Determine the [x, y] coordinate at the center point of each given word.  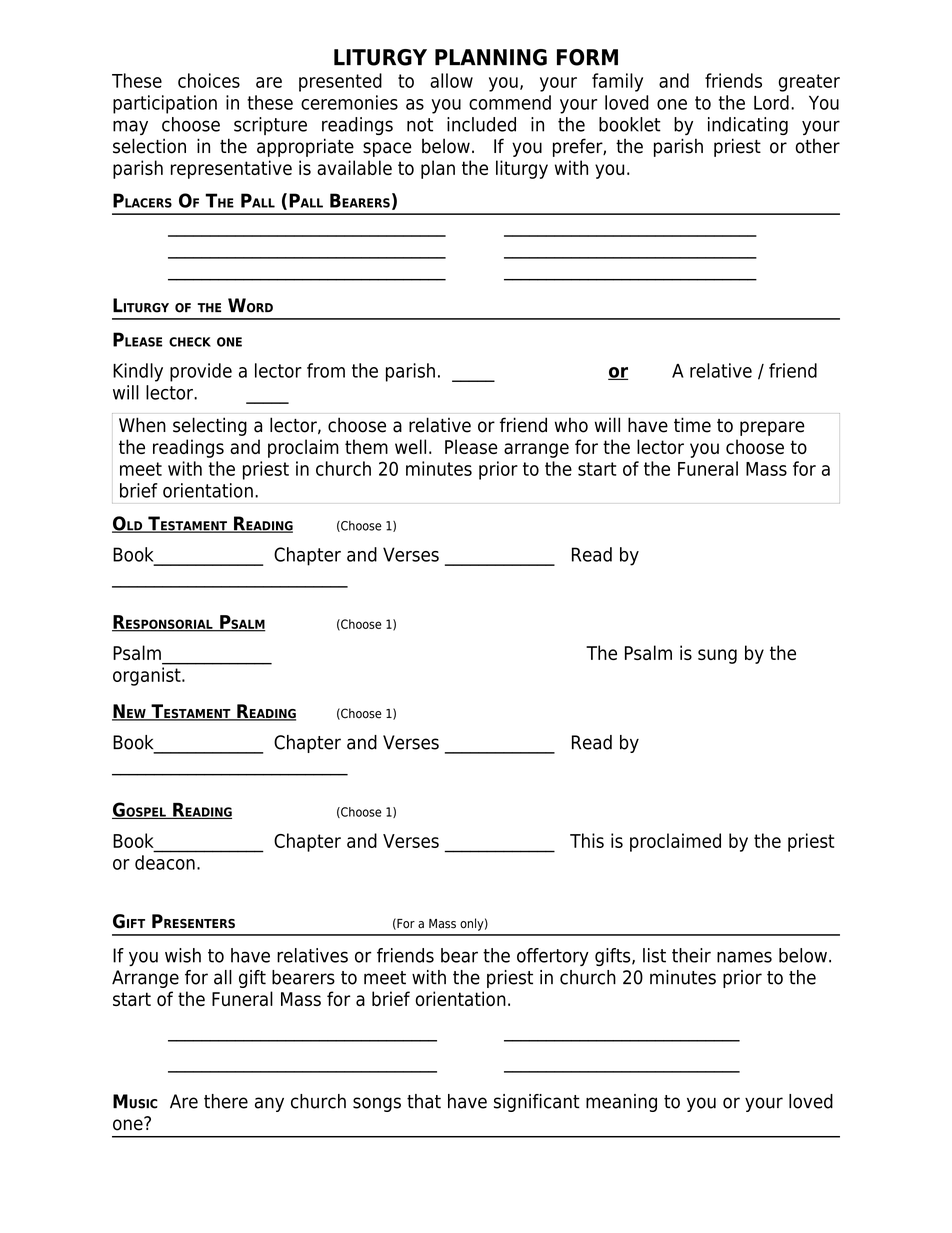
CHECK [190, 342]
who [571, 425]
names [744, 957]
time [692, 425]
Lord [771, 102]
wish [183, 955]
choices [209, 80]
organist [148, 676]
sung [717, 656]
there [226, 1101]
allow [451, 80]
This [587, 840]
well [410, 446]
